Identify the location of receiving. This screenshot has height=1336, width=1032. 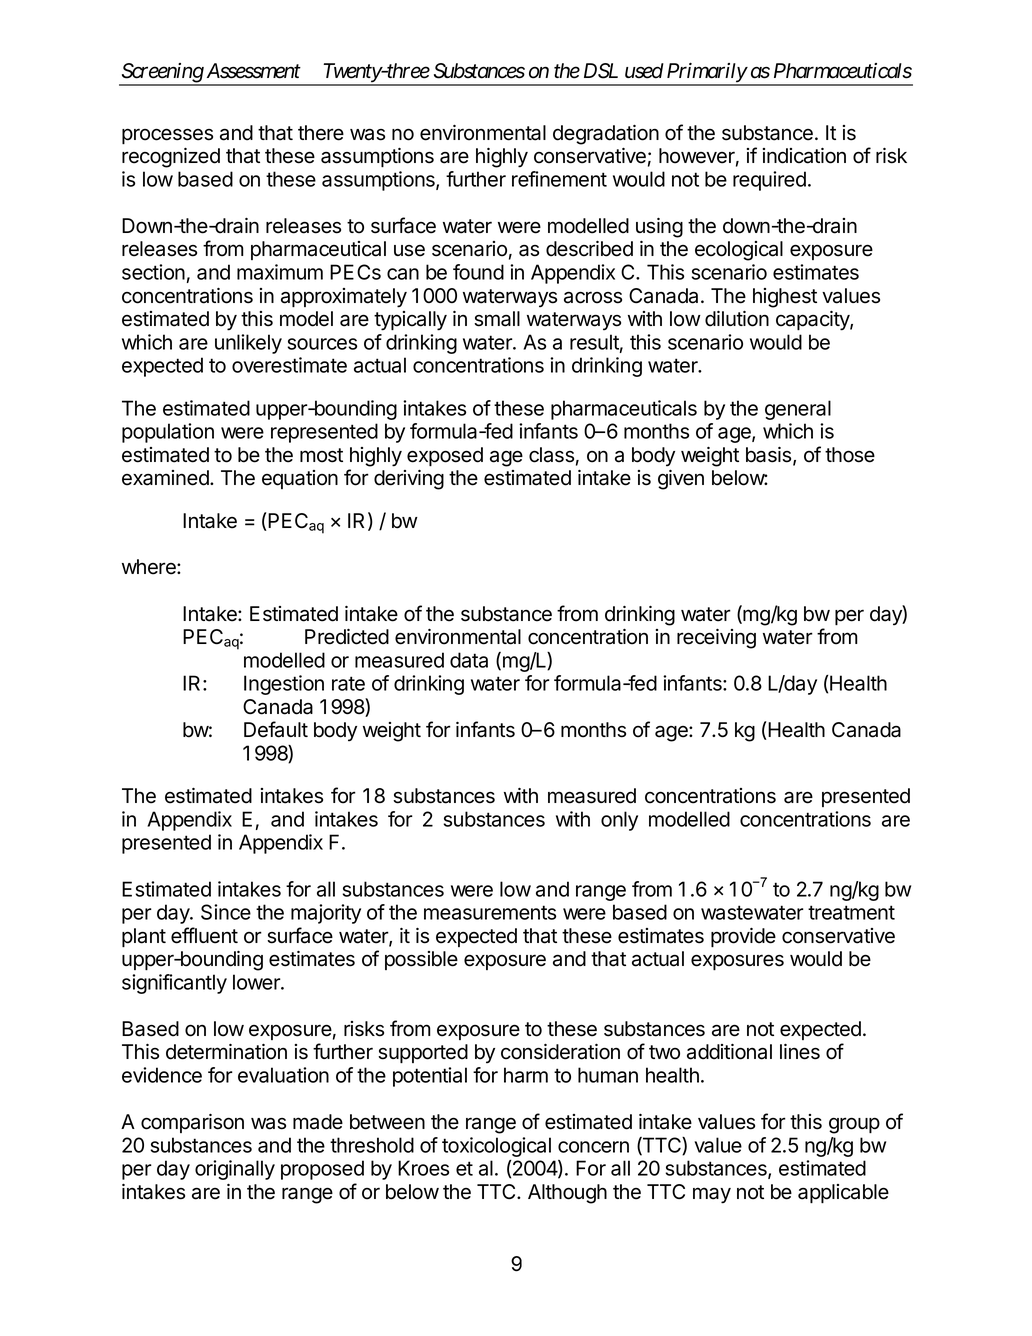
(716, 639).
